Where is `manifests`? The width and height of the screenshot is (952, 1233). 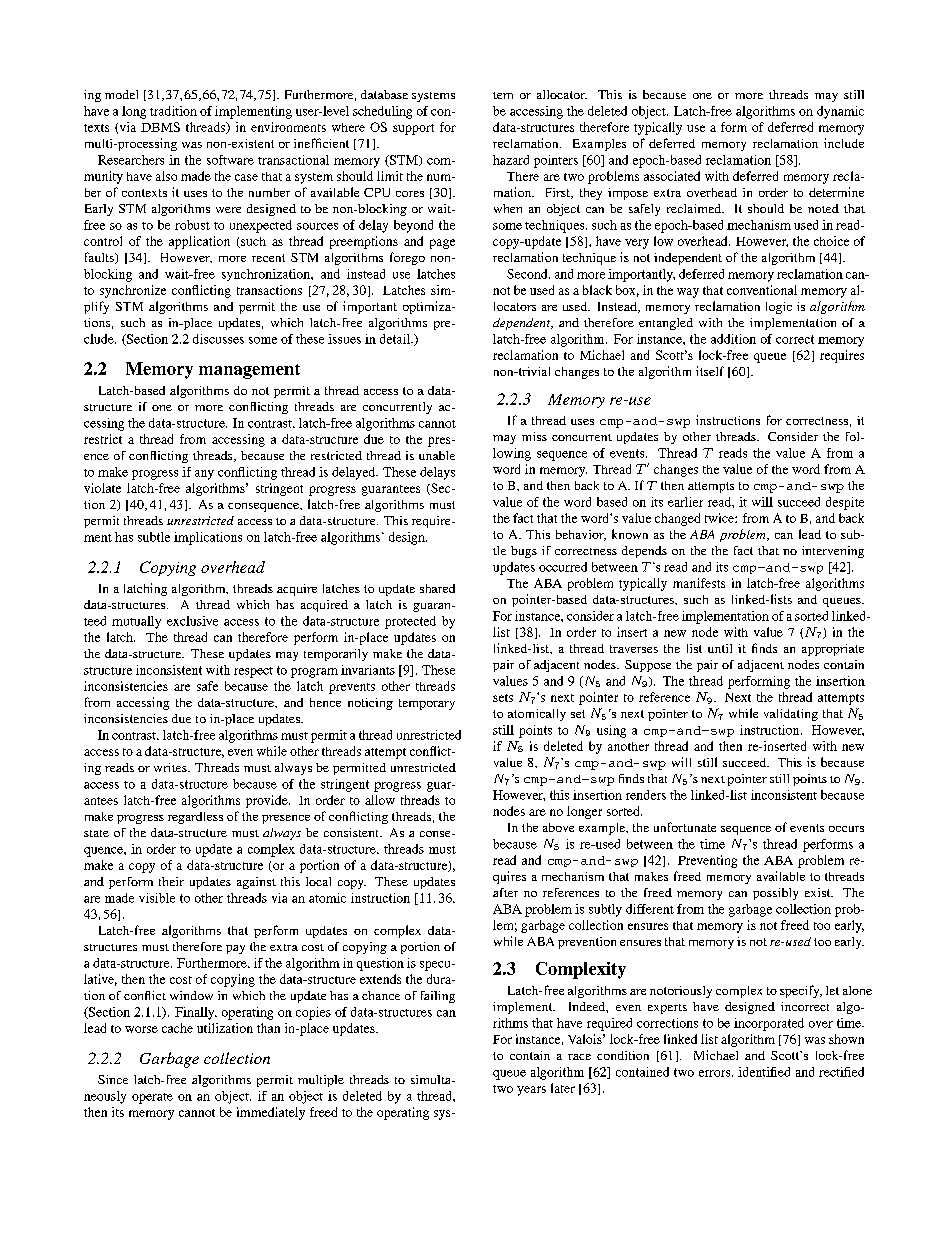 manifests is located at coordinates (699, 583).
